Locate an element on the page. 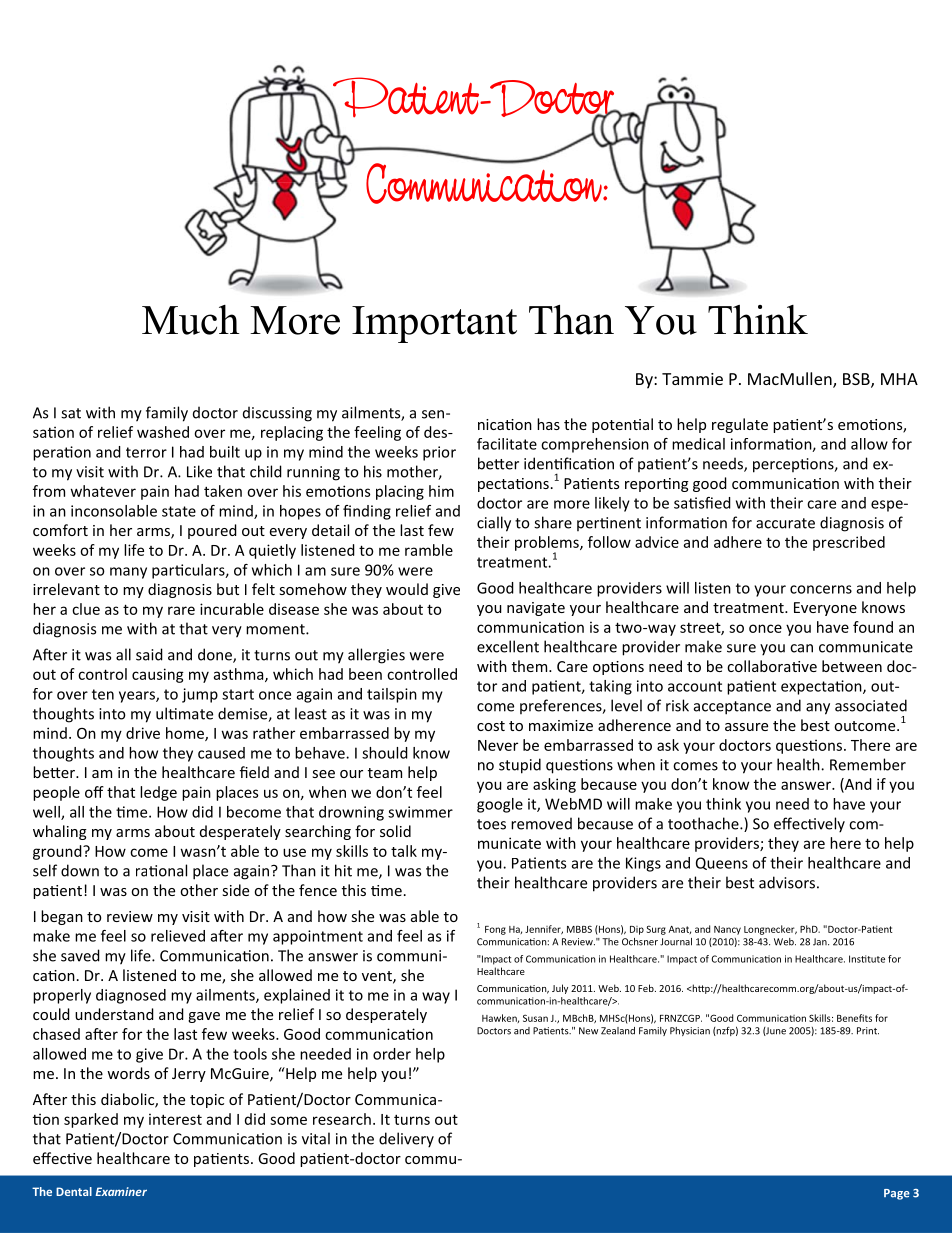 This document has width=952, height=1233. Important is located at coordinates (434, 324).
